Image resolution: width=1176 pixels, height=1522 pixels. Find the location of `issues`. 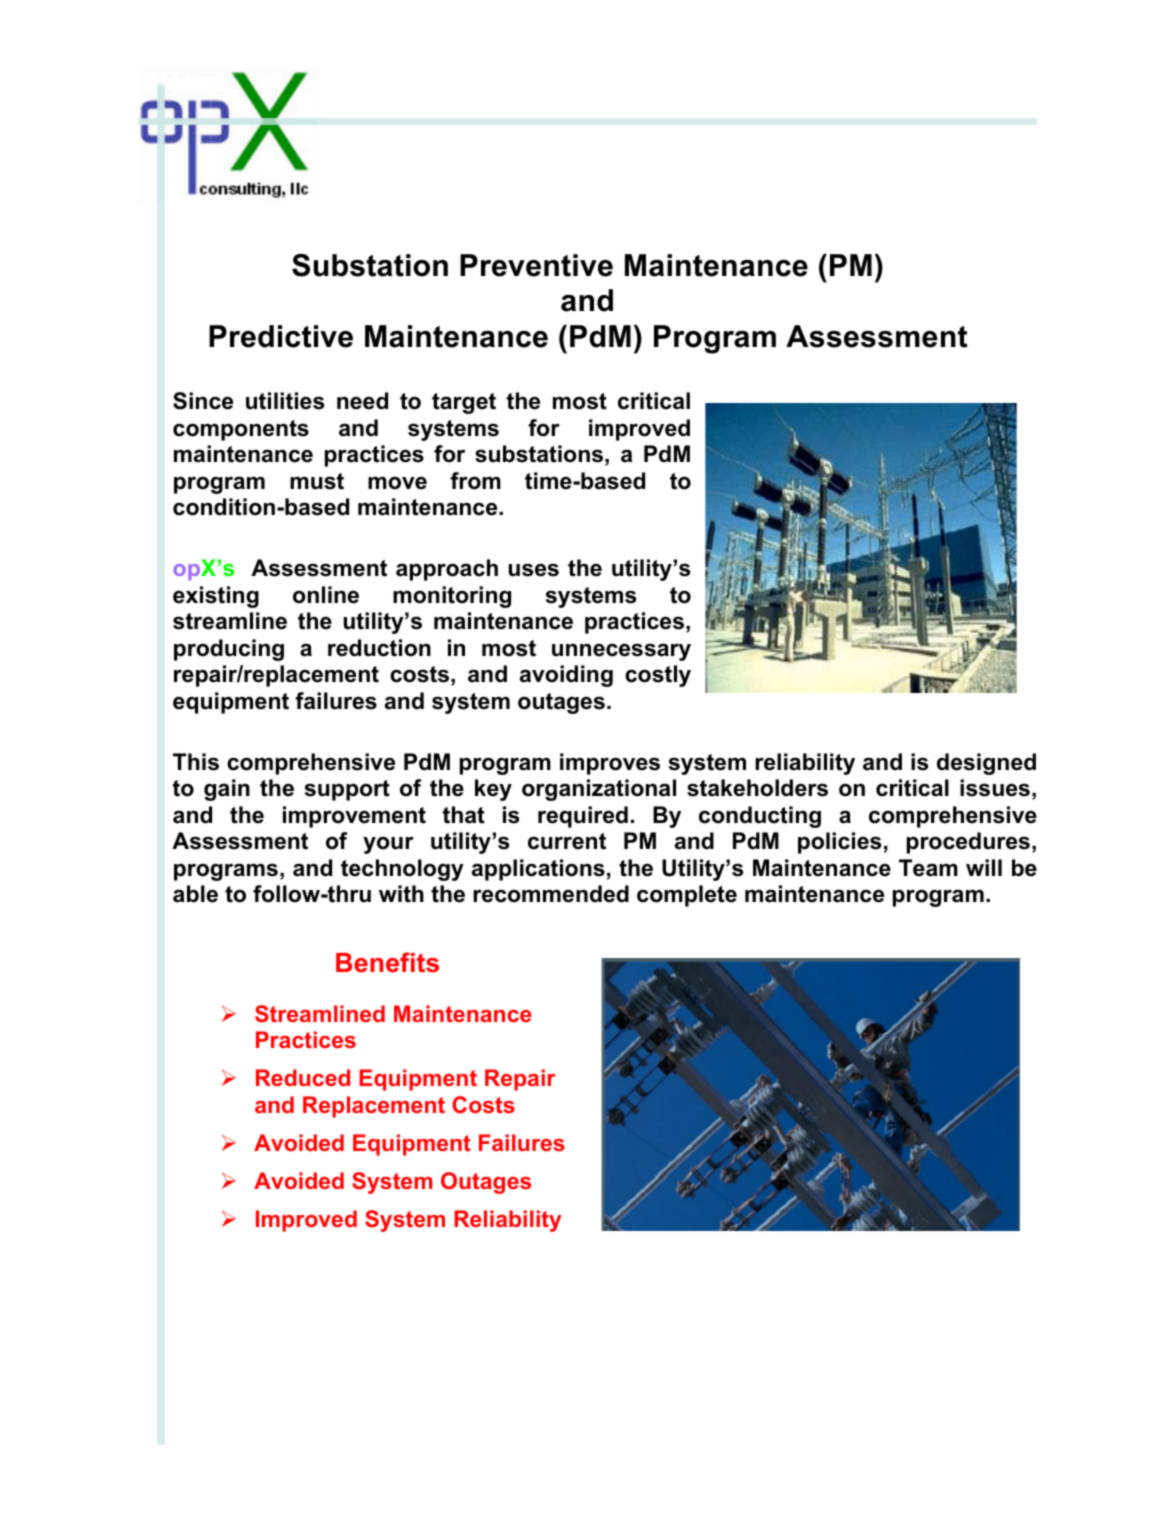

issues is located at coordinates (995, 788).
